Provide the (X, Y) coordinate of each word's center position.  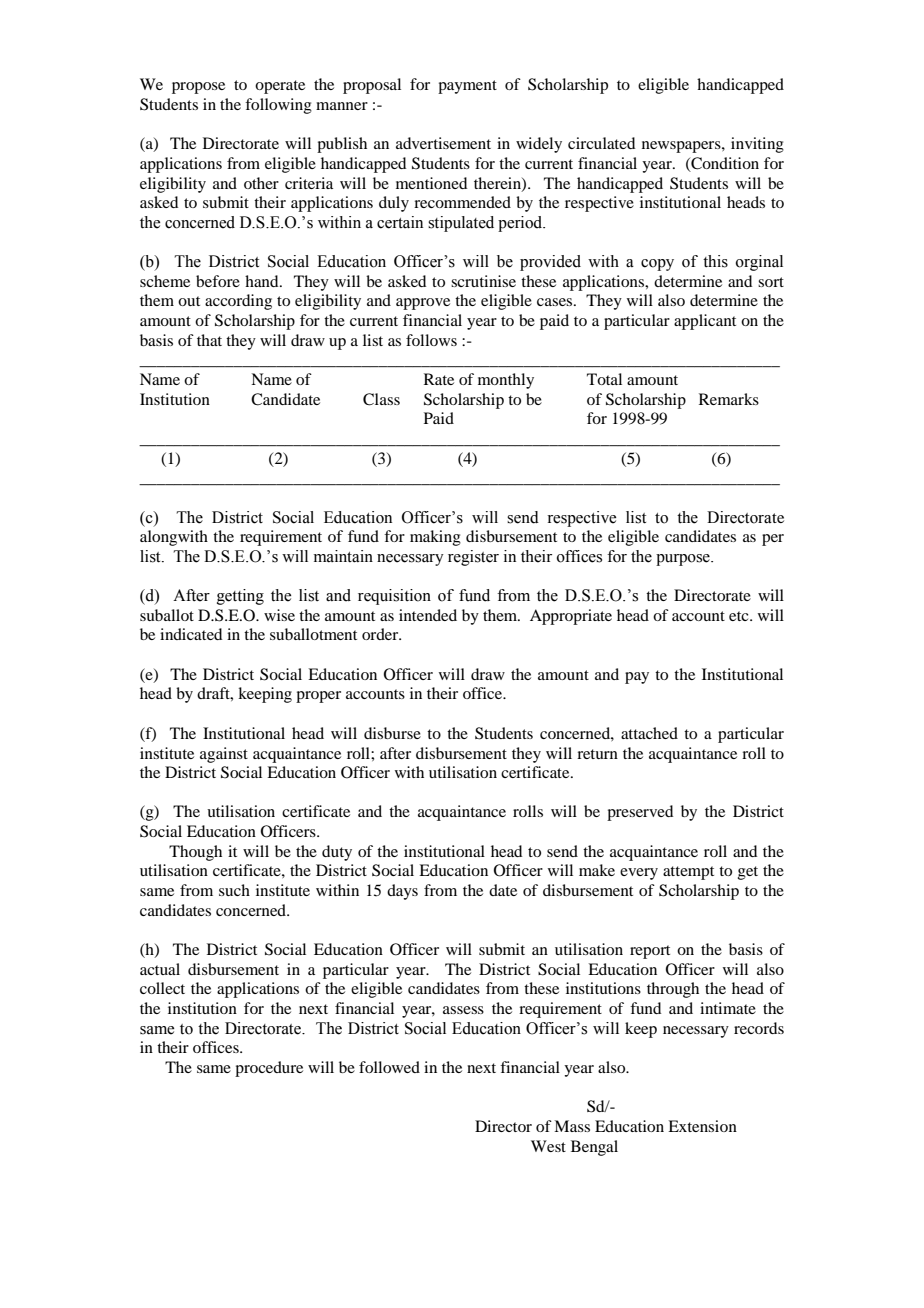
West (548, 1146)
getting (240, 597)
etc (740, 616)
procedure (269, 1069)
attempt (688, 873)
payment (467, 87)
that (209, 340)
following (278, 106)
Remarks (729, 399)
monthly (506, 381)
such (234, 890)
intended (428, 615)
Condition (724, 164)
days (402, 892)
